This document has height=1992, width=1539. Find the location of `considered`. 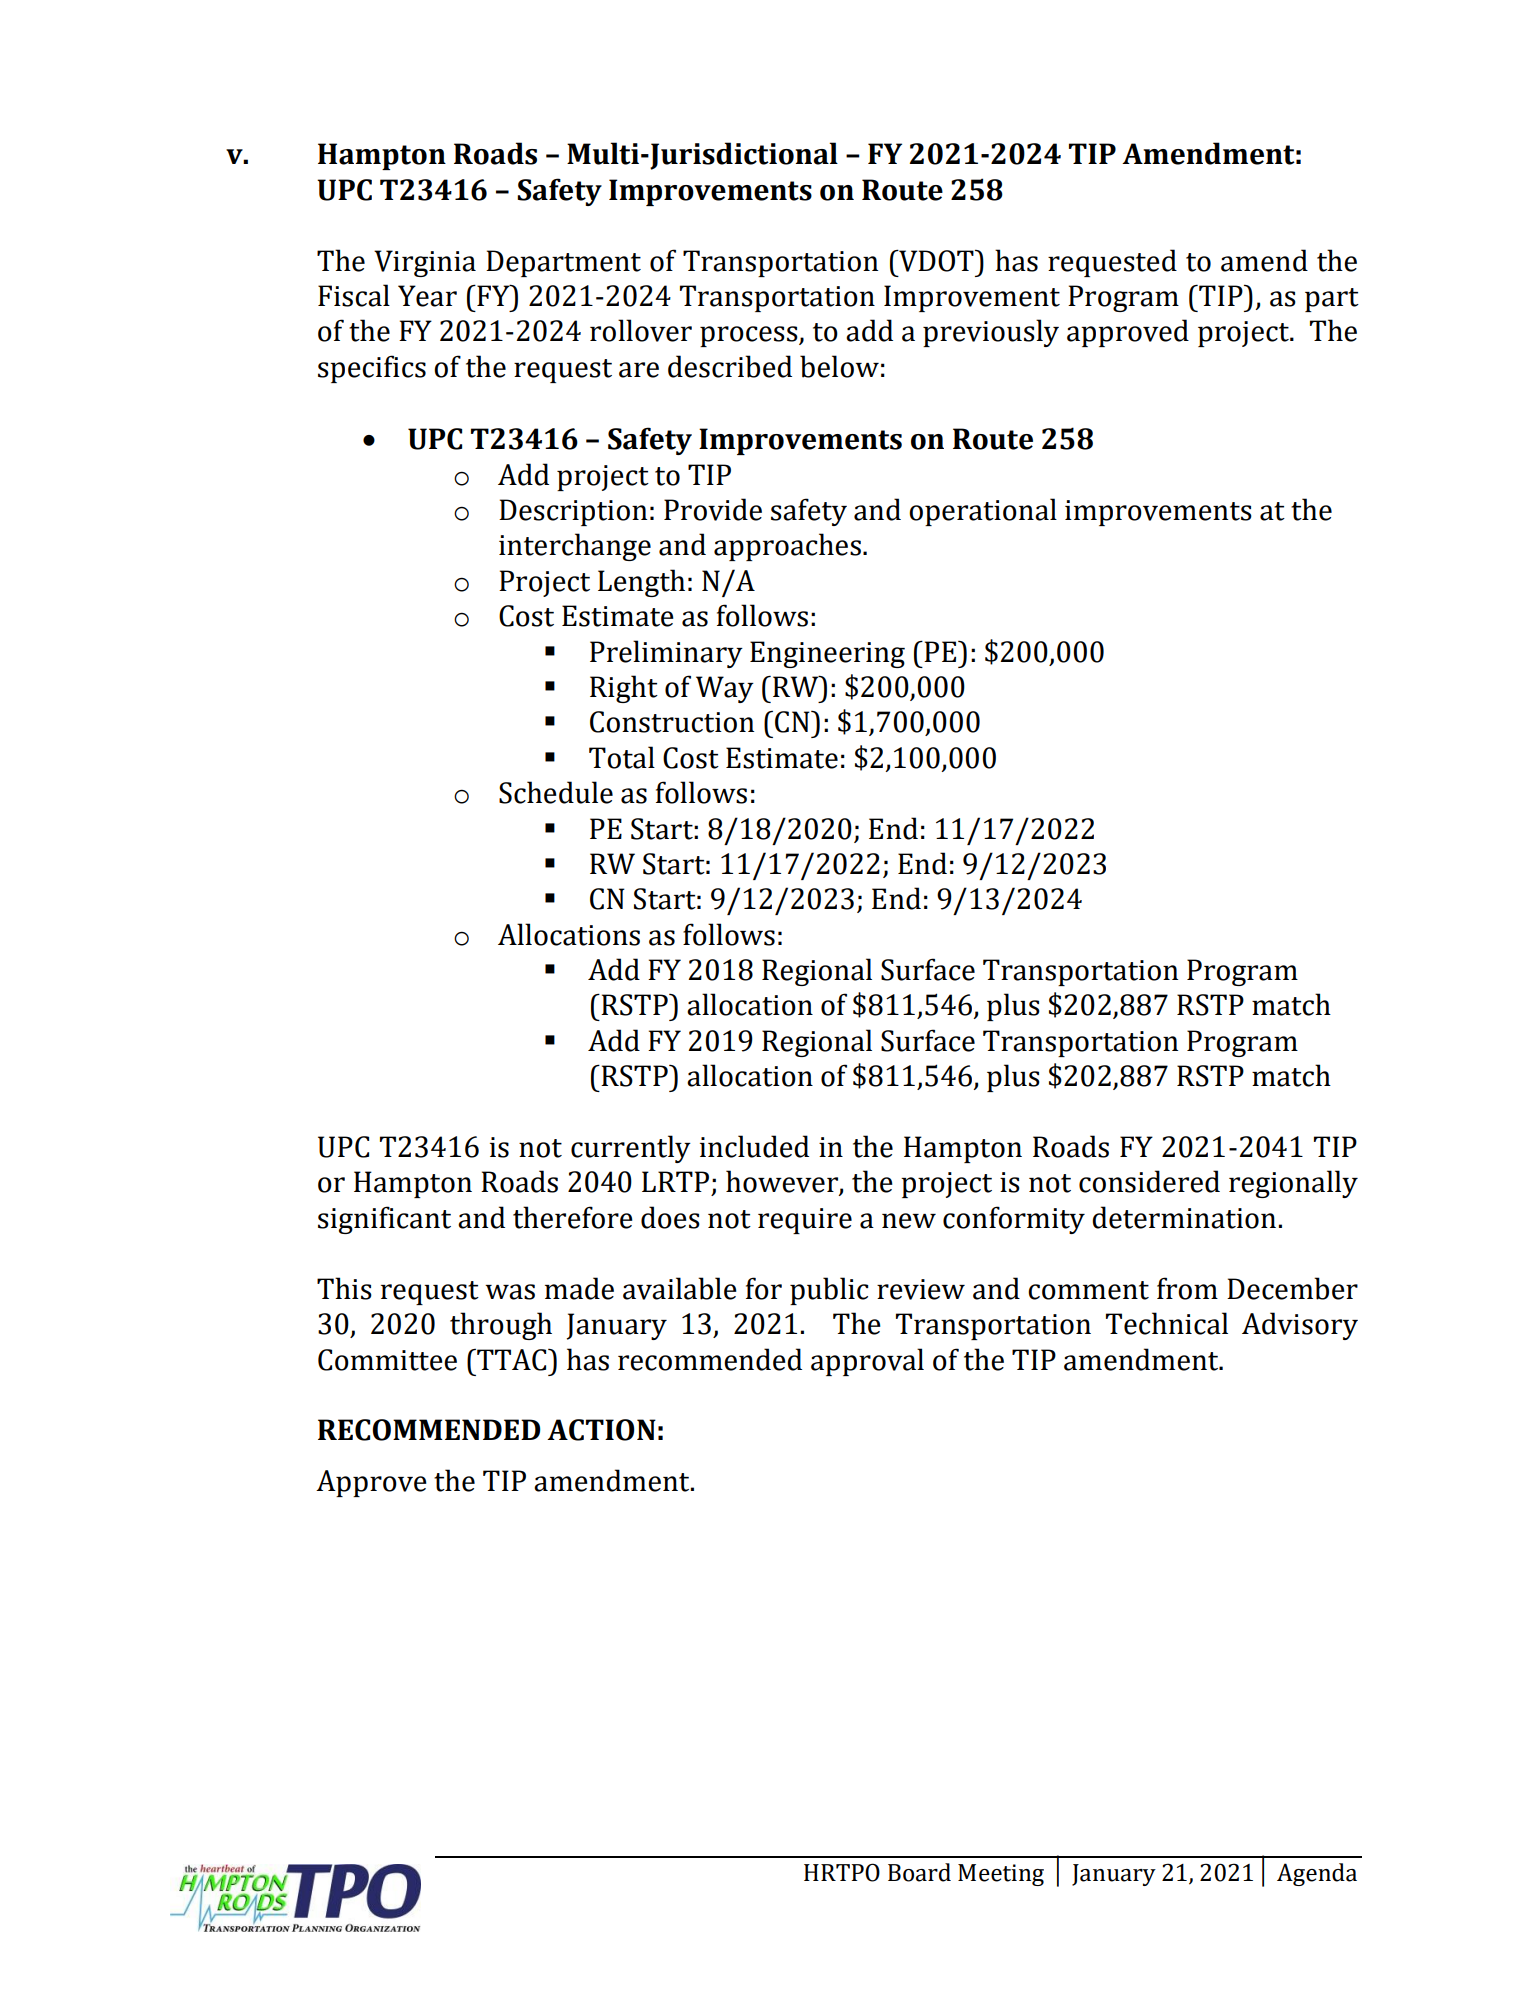

considered is located at coordinates (1149, 1181).
